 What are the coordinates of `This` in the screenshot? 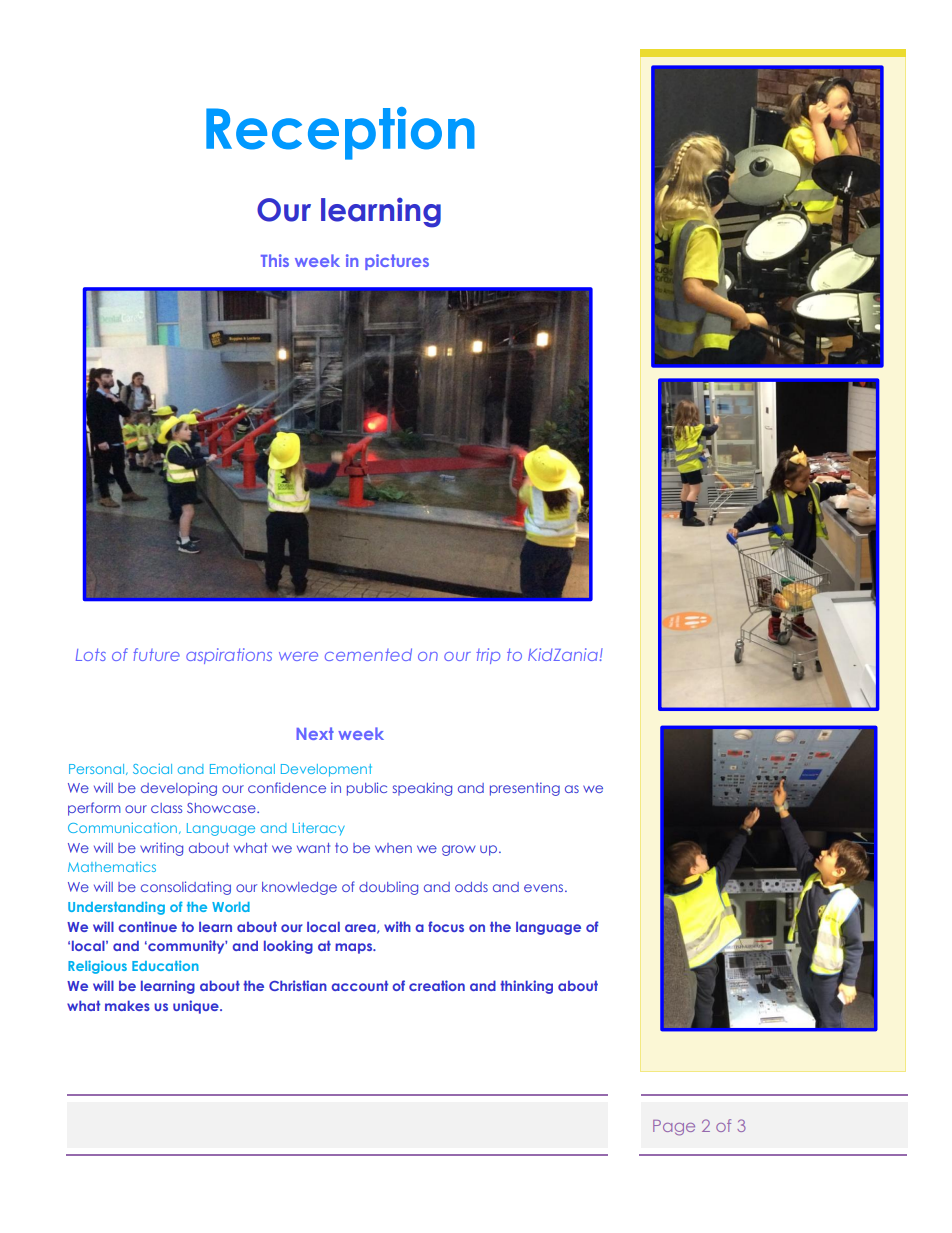 It's located at (275, 260).
